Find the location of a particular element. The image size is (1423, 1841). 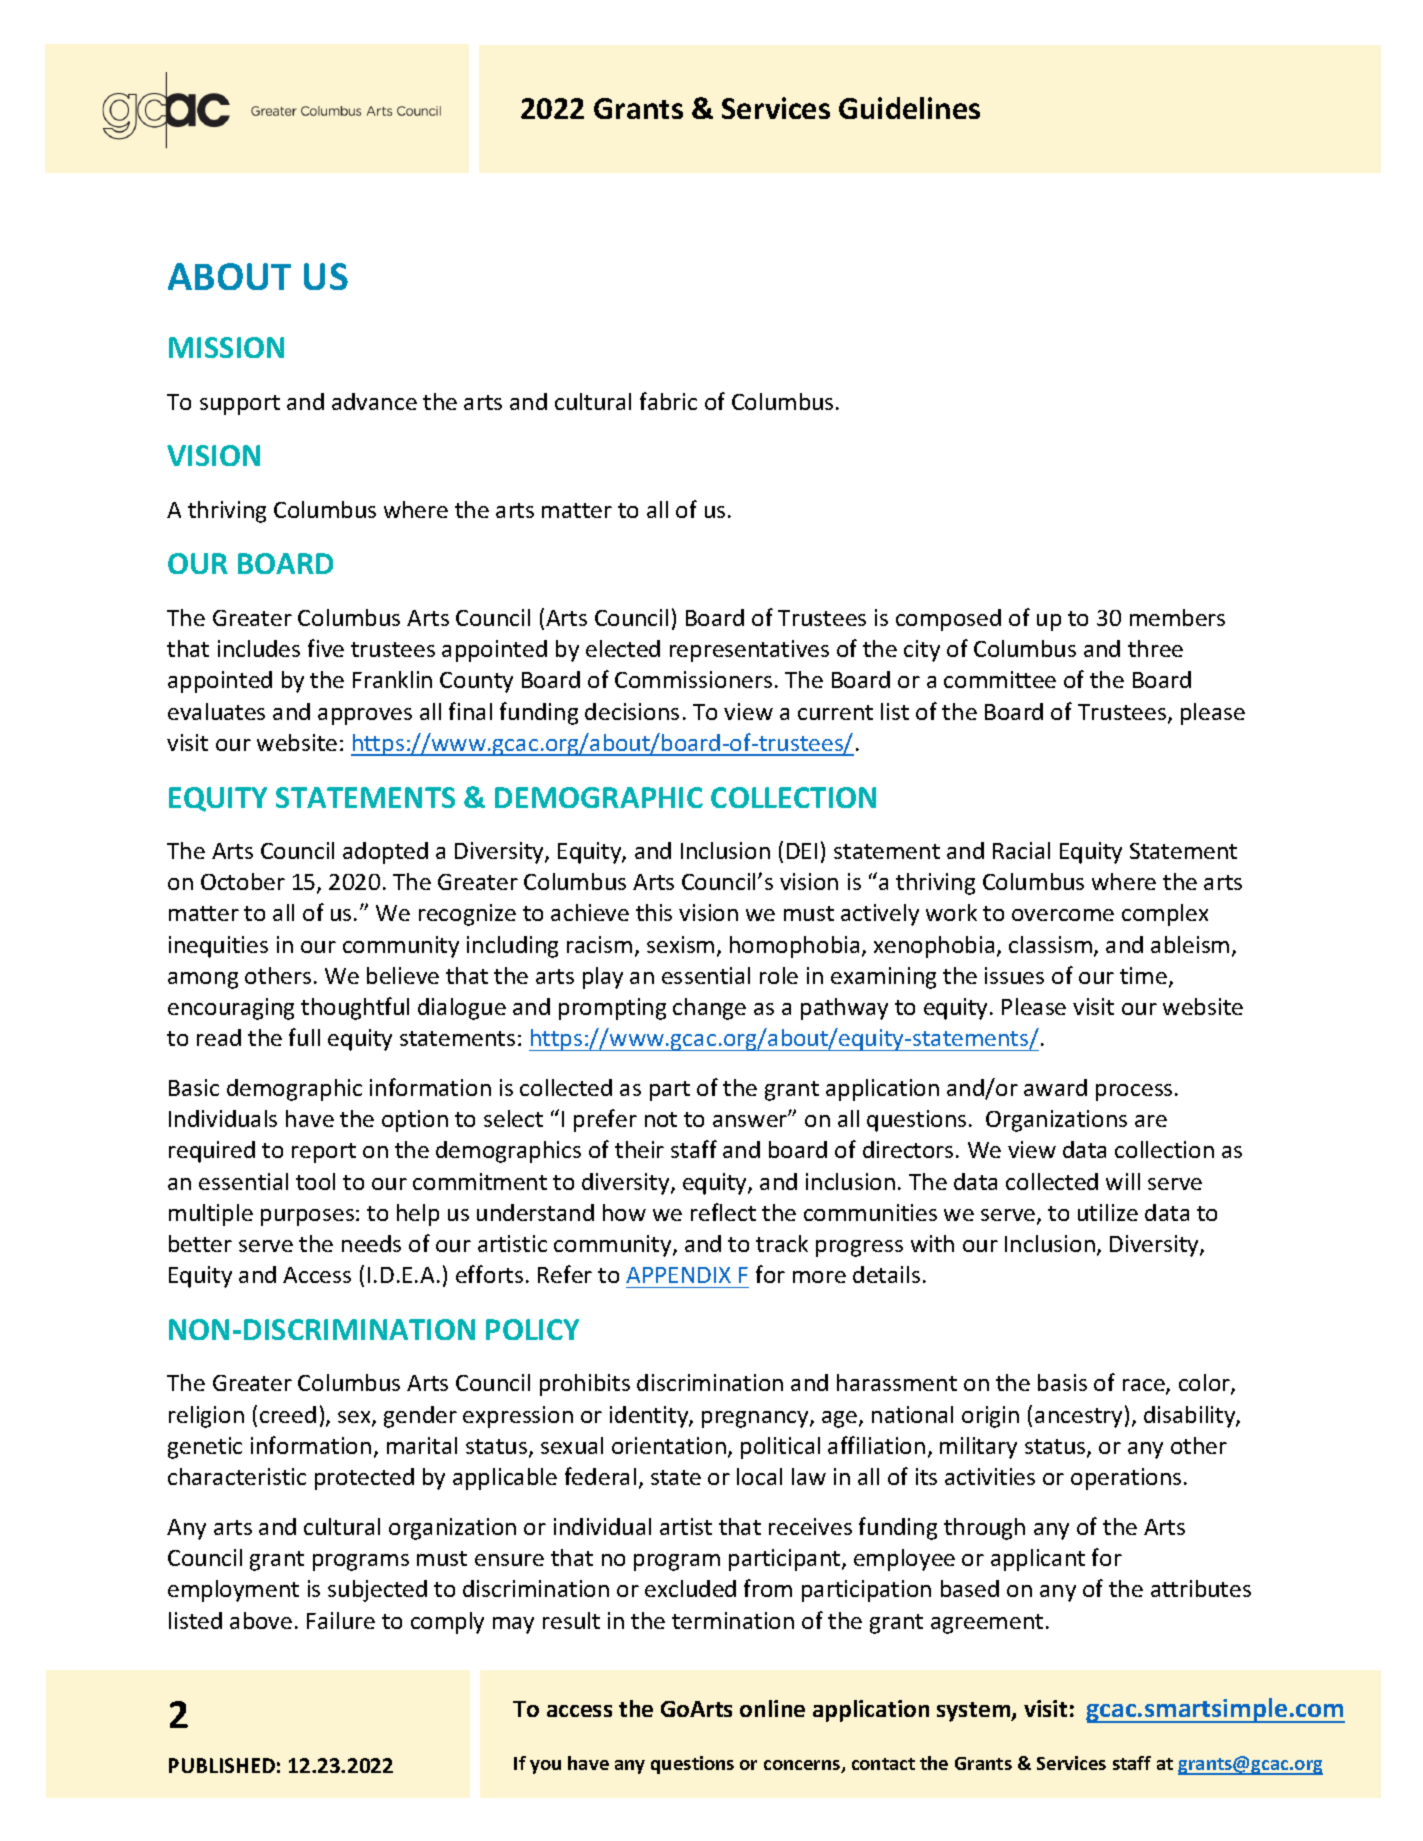

advance is located at coordinates (374, 401).
